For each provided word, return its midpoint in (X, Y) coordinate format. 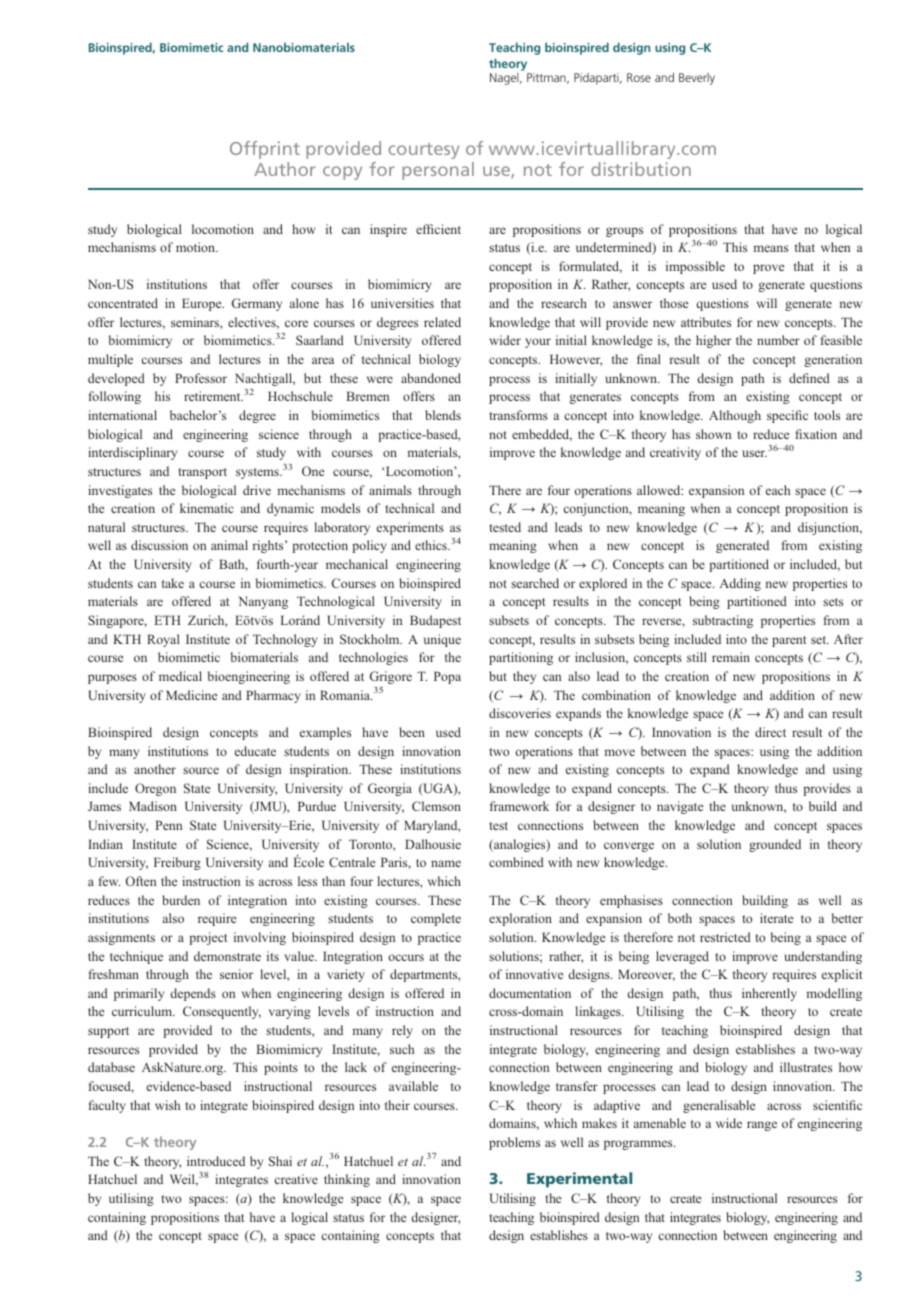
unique (442, 640)
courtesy (423, 151)
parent (789, 641)
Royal (163, 640)
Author (285, 169)
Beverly (697, 79)
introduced (216, 1161)
